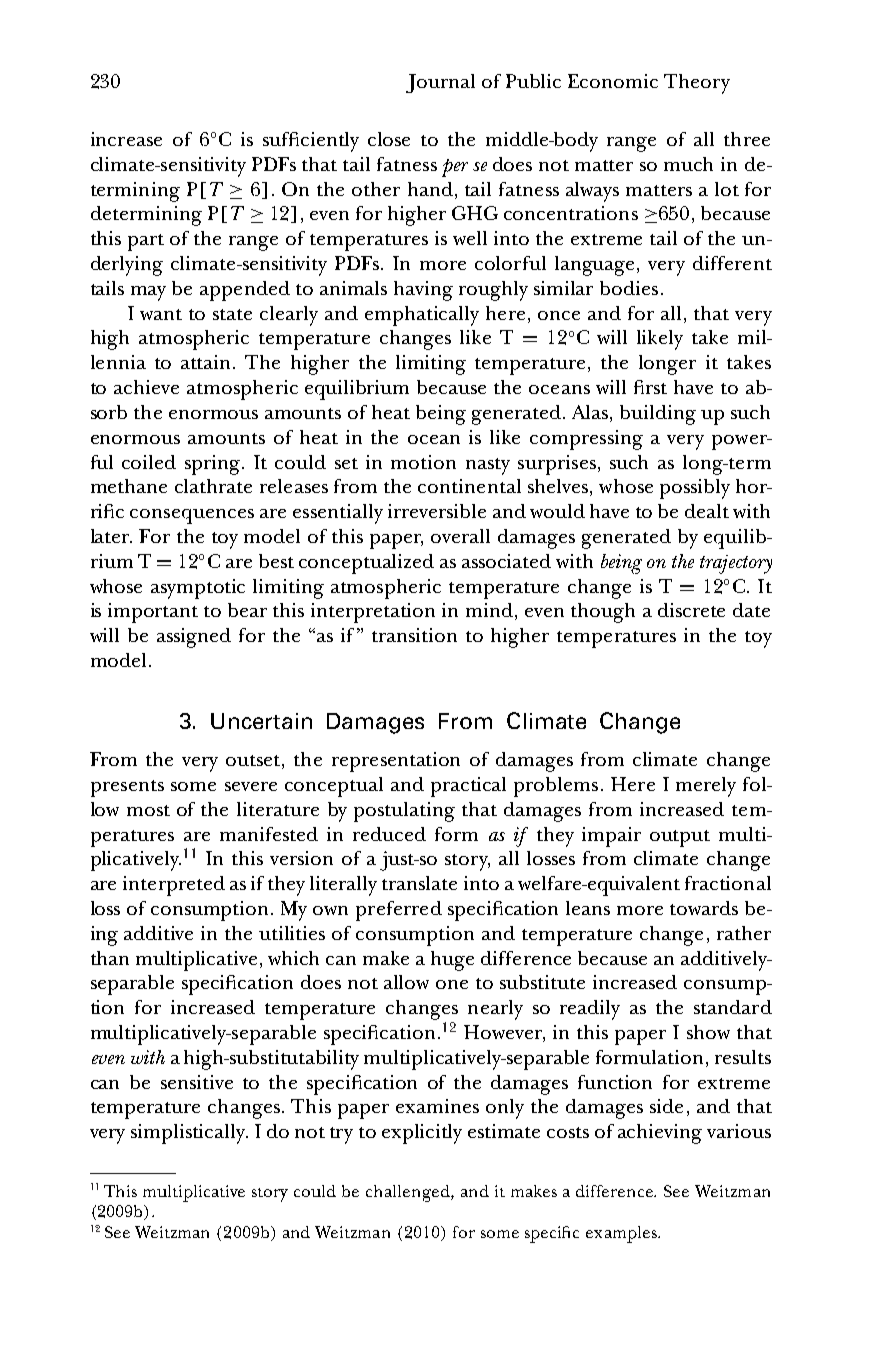 Image resolution: width=896 pixels, height=1345 pixels. What do you see at coordinates (194, 638) in the screenshot?
I see `assigned` at bounding box center [194, 638].
